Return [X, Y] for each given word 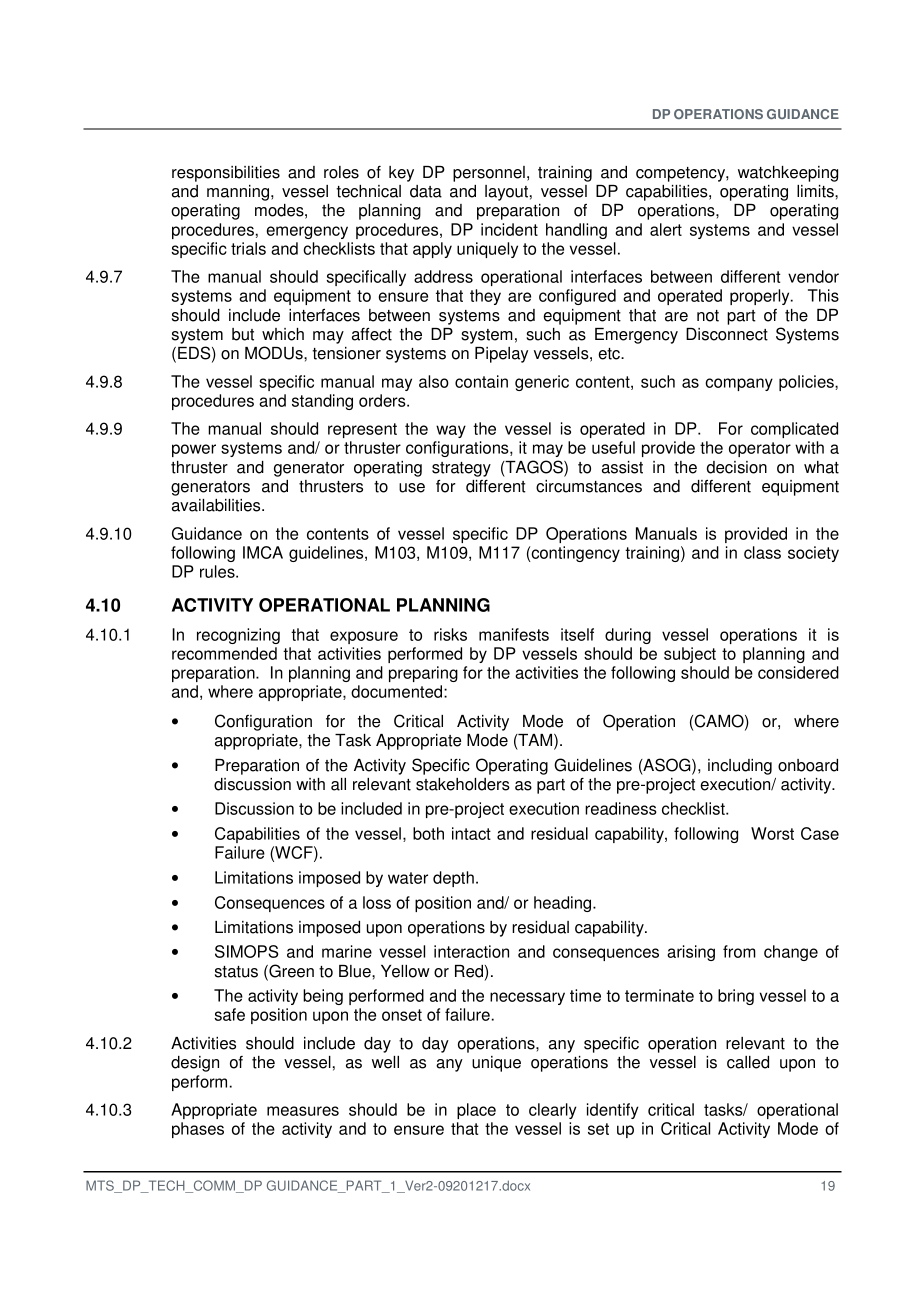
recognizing [238, 636]
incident [509, 229]
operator [760, 449]
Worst [772, 833]
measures [303, 1111]
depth [453, 879]
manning [239, 193]
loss [377, 902]
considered [798, 672]
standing [322, 402]
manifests [514, 634]
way [451, 431]
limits [816, 191]
